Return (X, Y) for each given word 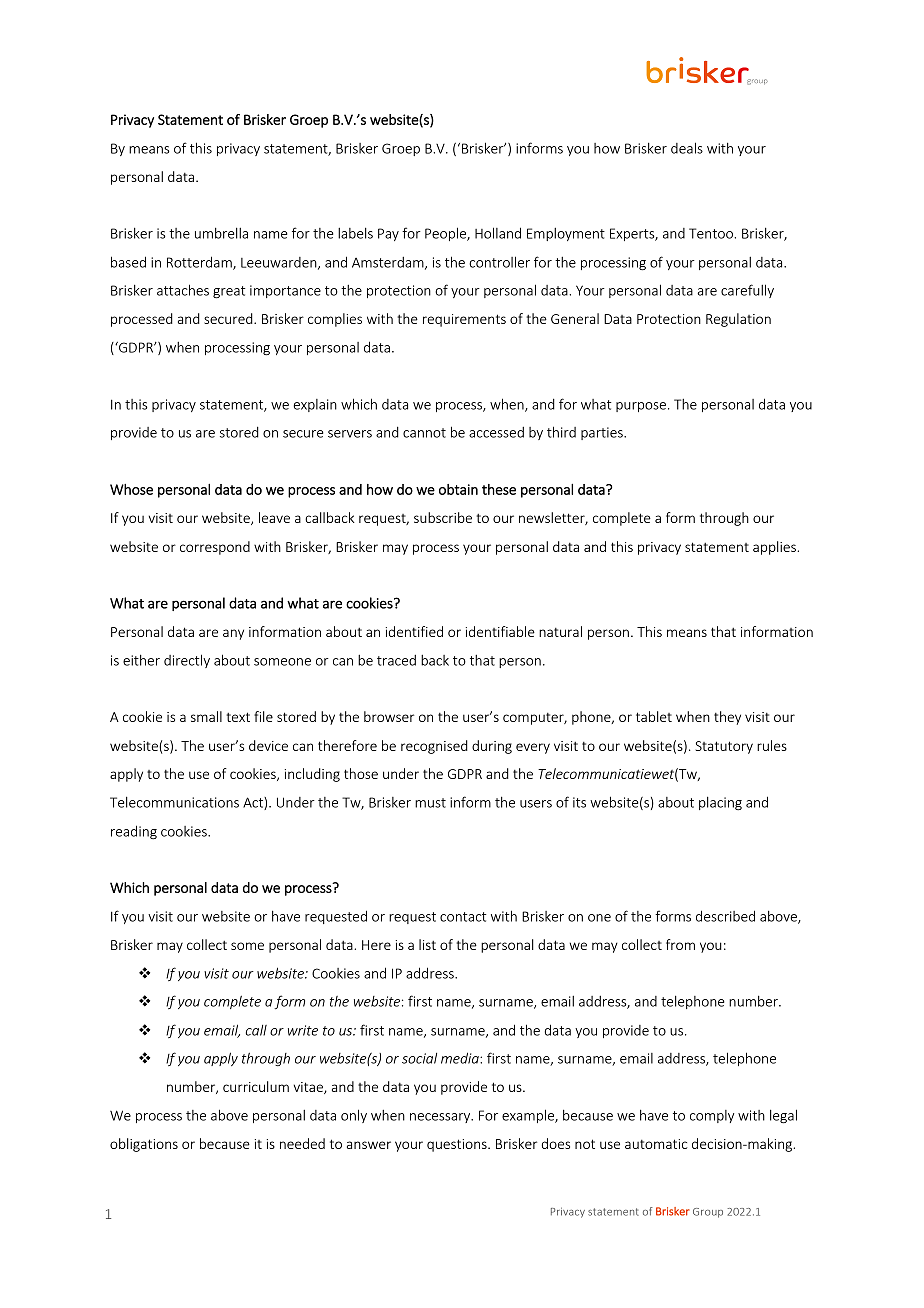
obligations (144, 1145)
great (229, 292)
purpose (641, 407)
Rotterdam (200, 263)
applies (775, 548)
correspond (215, 548)
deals (687, 148)
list (427, 944)
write (303, 1030)
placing (720, 804)
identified (414, 631)
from (680, 944)
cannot (424, 433)
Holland (498, 233)
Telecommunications (174, 802)
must (430, 803)
